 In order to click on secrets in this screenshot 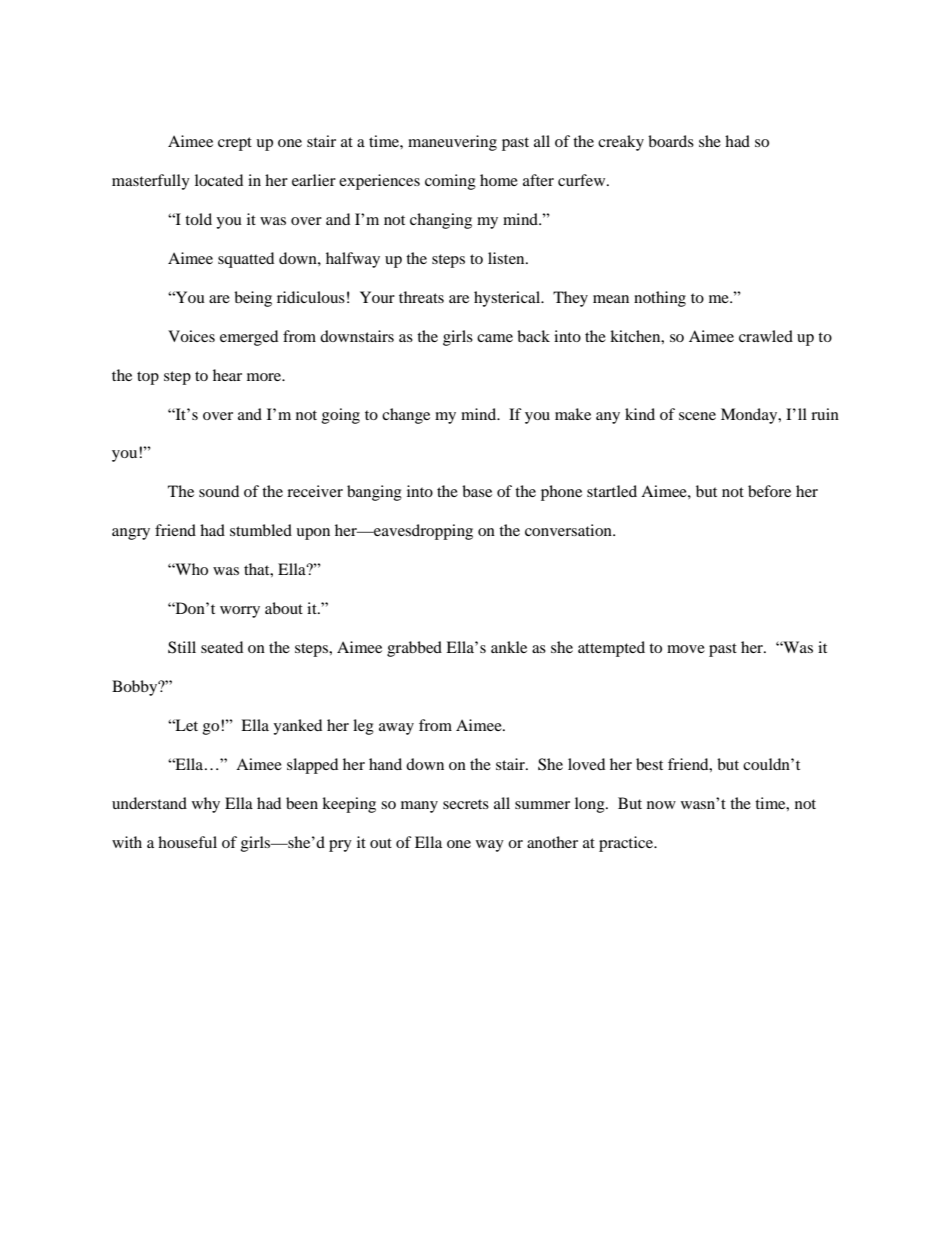, I will do `click(466, 804)`.
